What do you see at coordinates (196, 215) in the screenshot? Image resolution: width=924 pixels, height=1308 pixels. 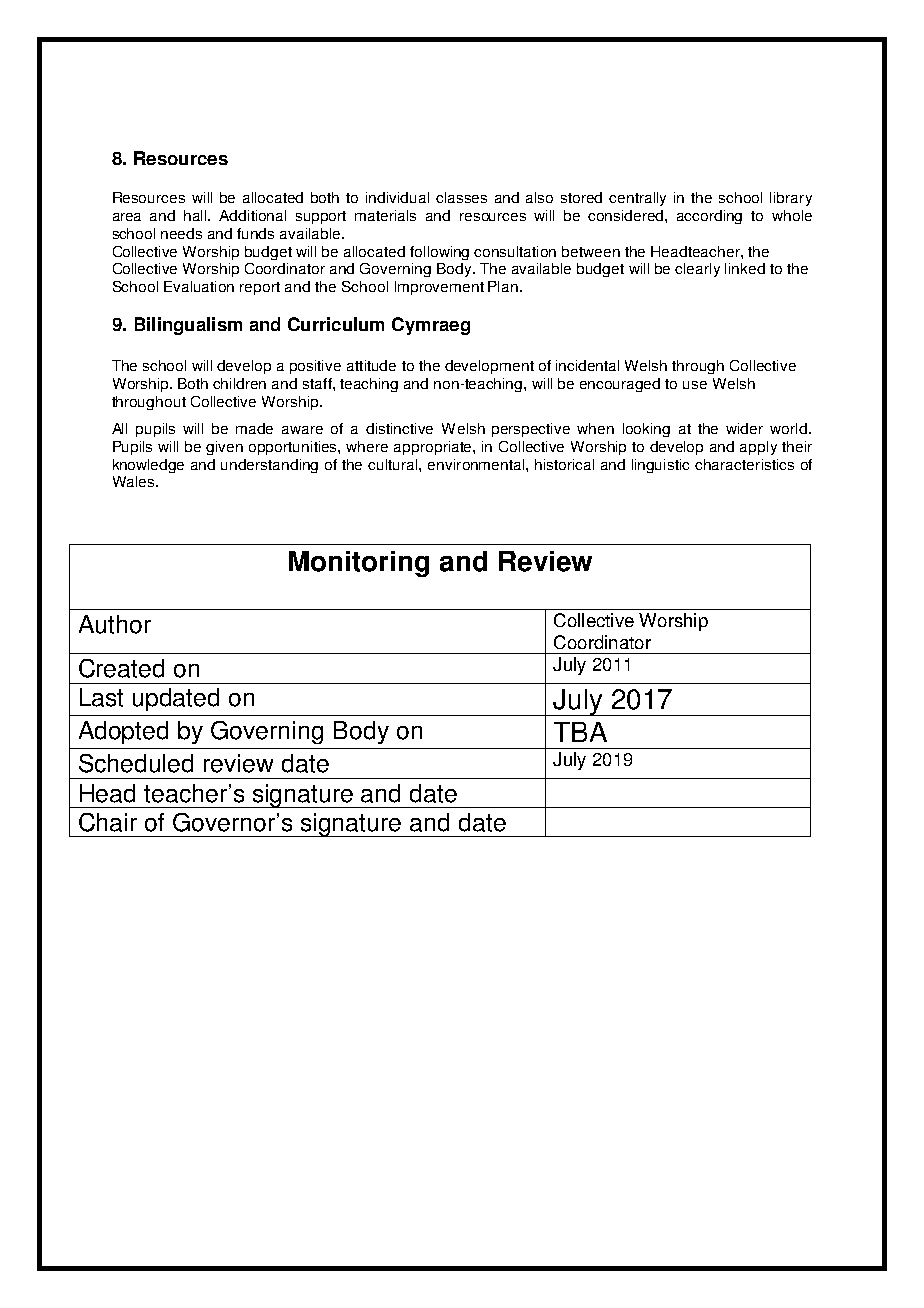 I see `hall` at bounding box center [196, 215].
